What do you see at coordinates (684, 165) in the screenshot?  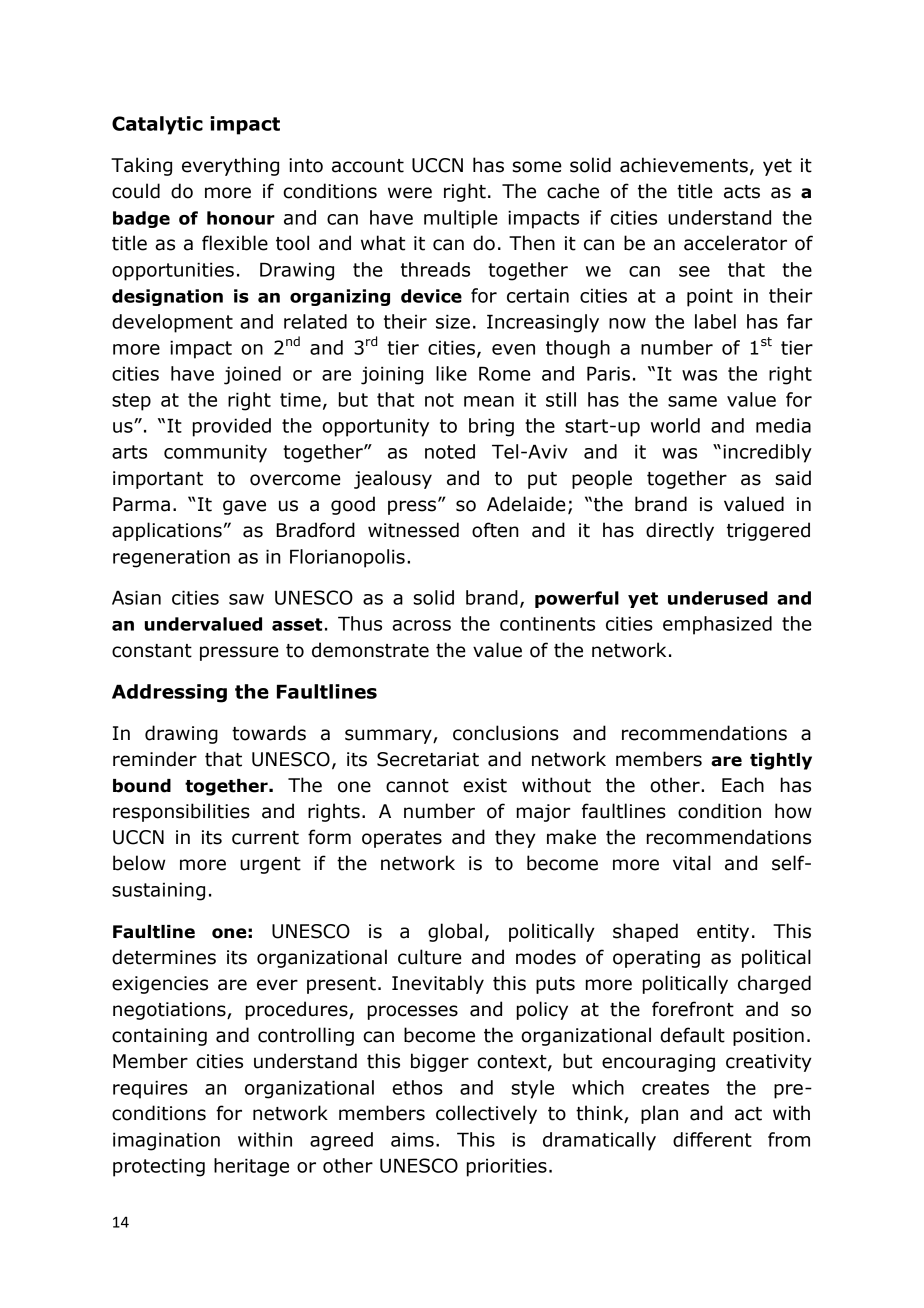 I see `achievements` at bounding box center [684, 165].
